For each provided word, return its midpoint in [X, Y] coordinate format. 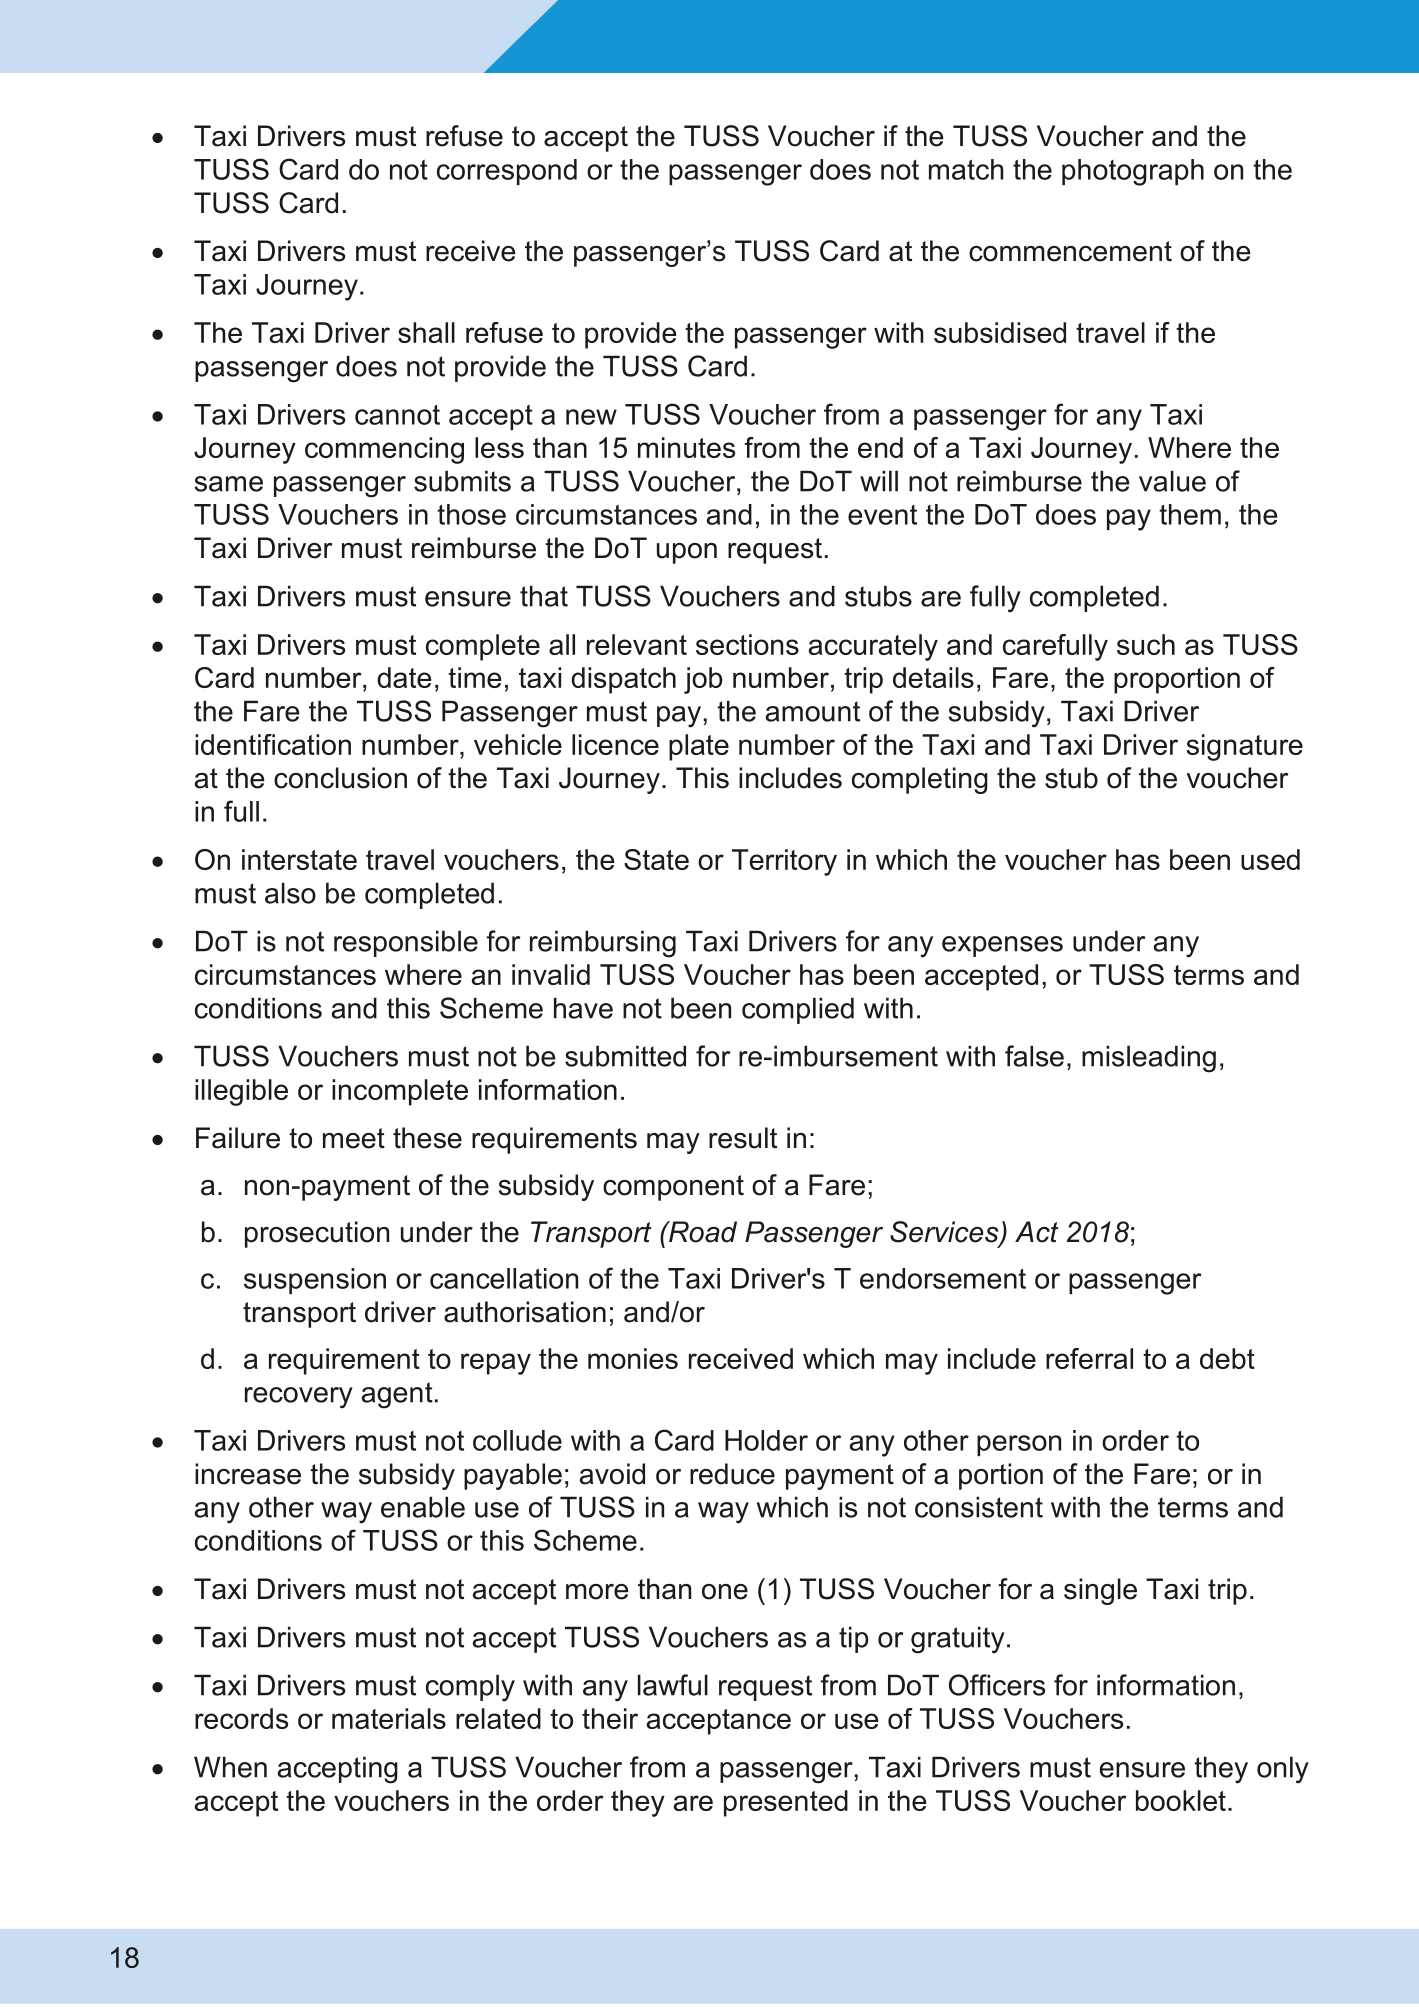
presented [786, 1803]
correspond [507, 172]
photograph [1133, 172]
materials [389, 1718]
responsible [406, 943]
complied [798, 1010]
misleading [1149, 1059]
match [966, 169]
